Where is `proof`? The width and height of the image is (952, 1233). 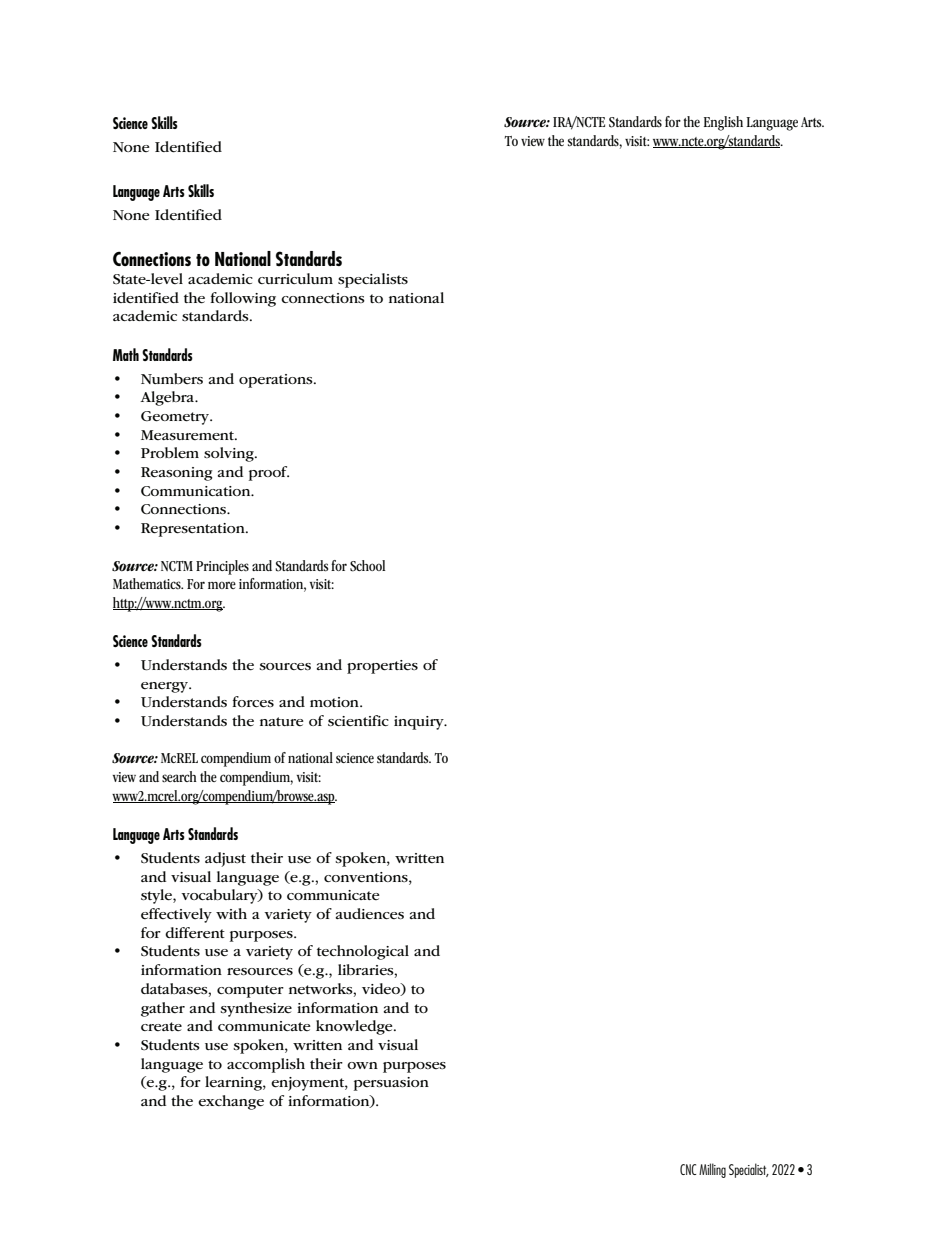 proof is located at coordinates (269, 473).
